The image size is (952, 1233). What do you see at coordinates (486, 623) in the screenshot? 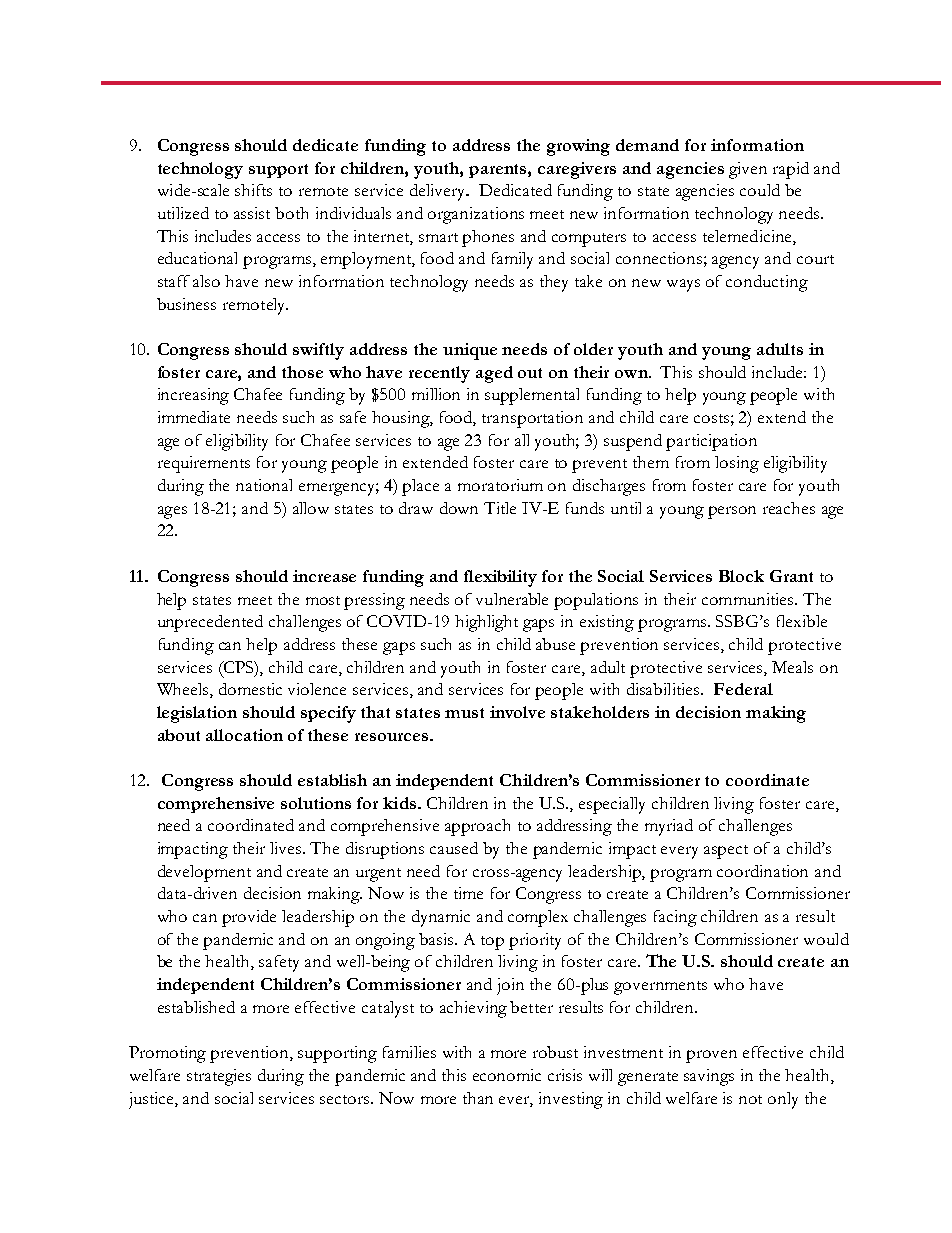
I see `highlight` at bounding box center [486, 623].
